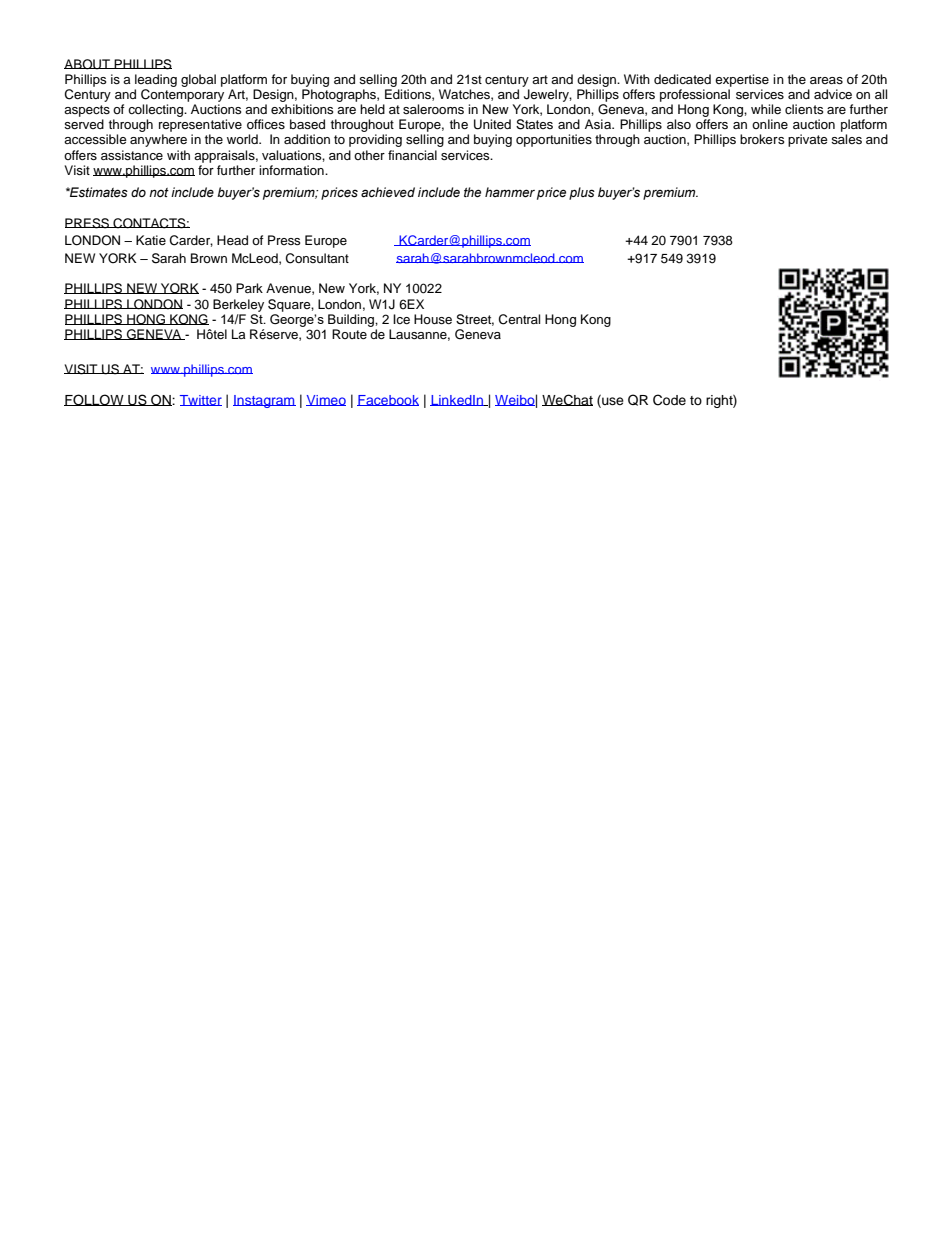 This screenshot has width=952, height=1233. I want to click on not, so click(159, 192).
